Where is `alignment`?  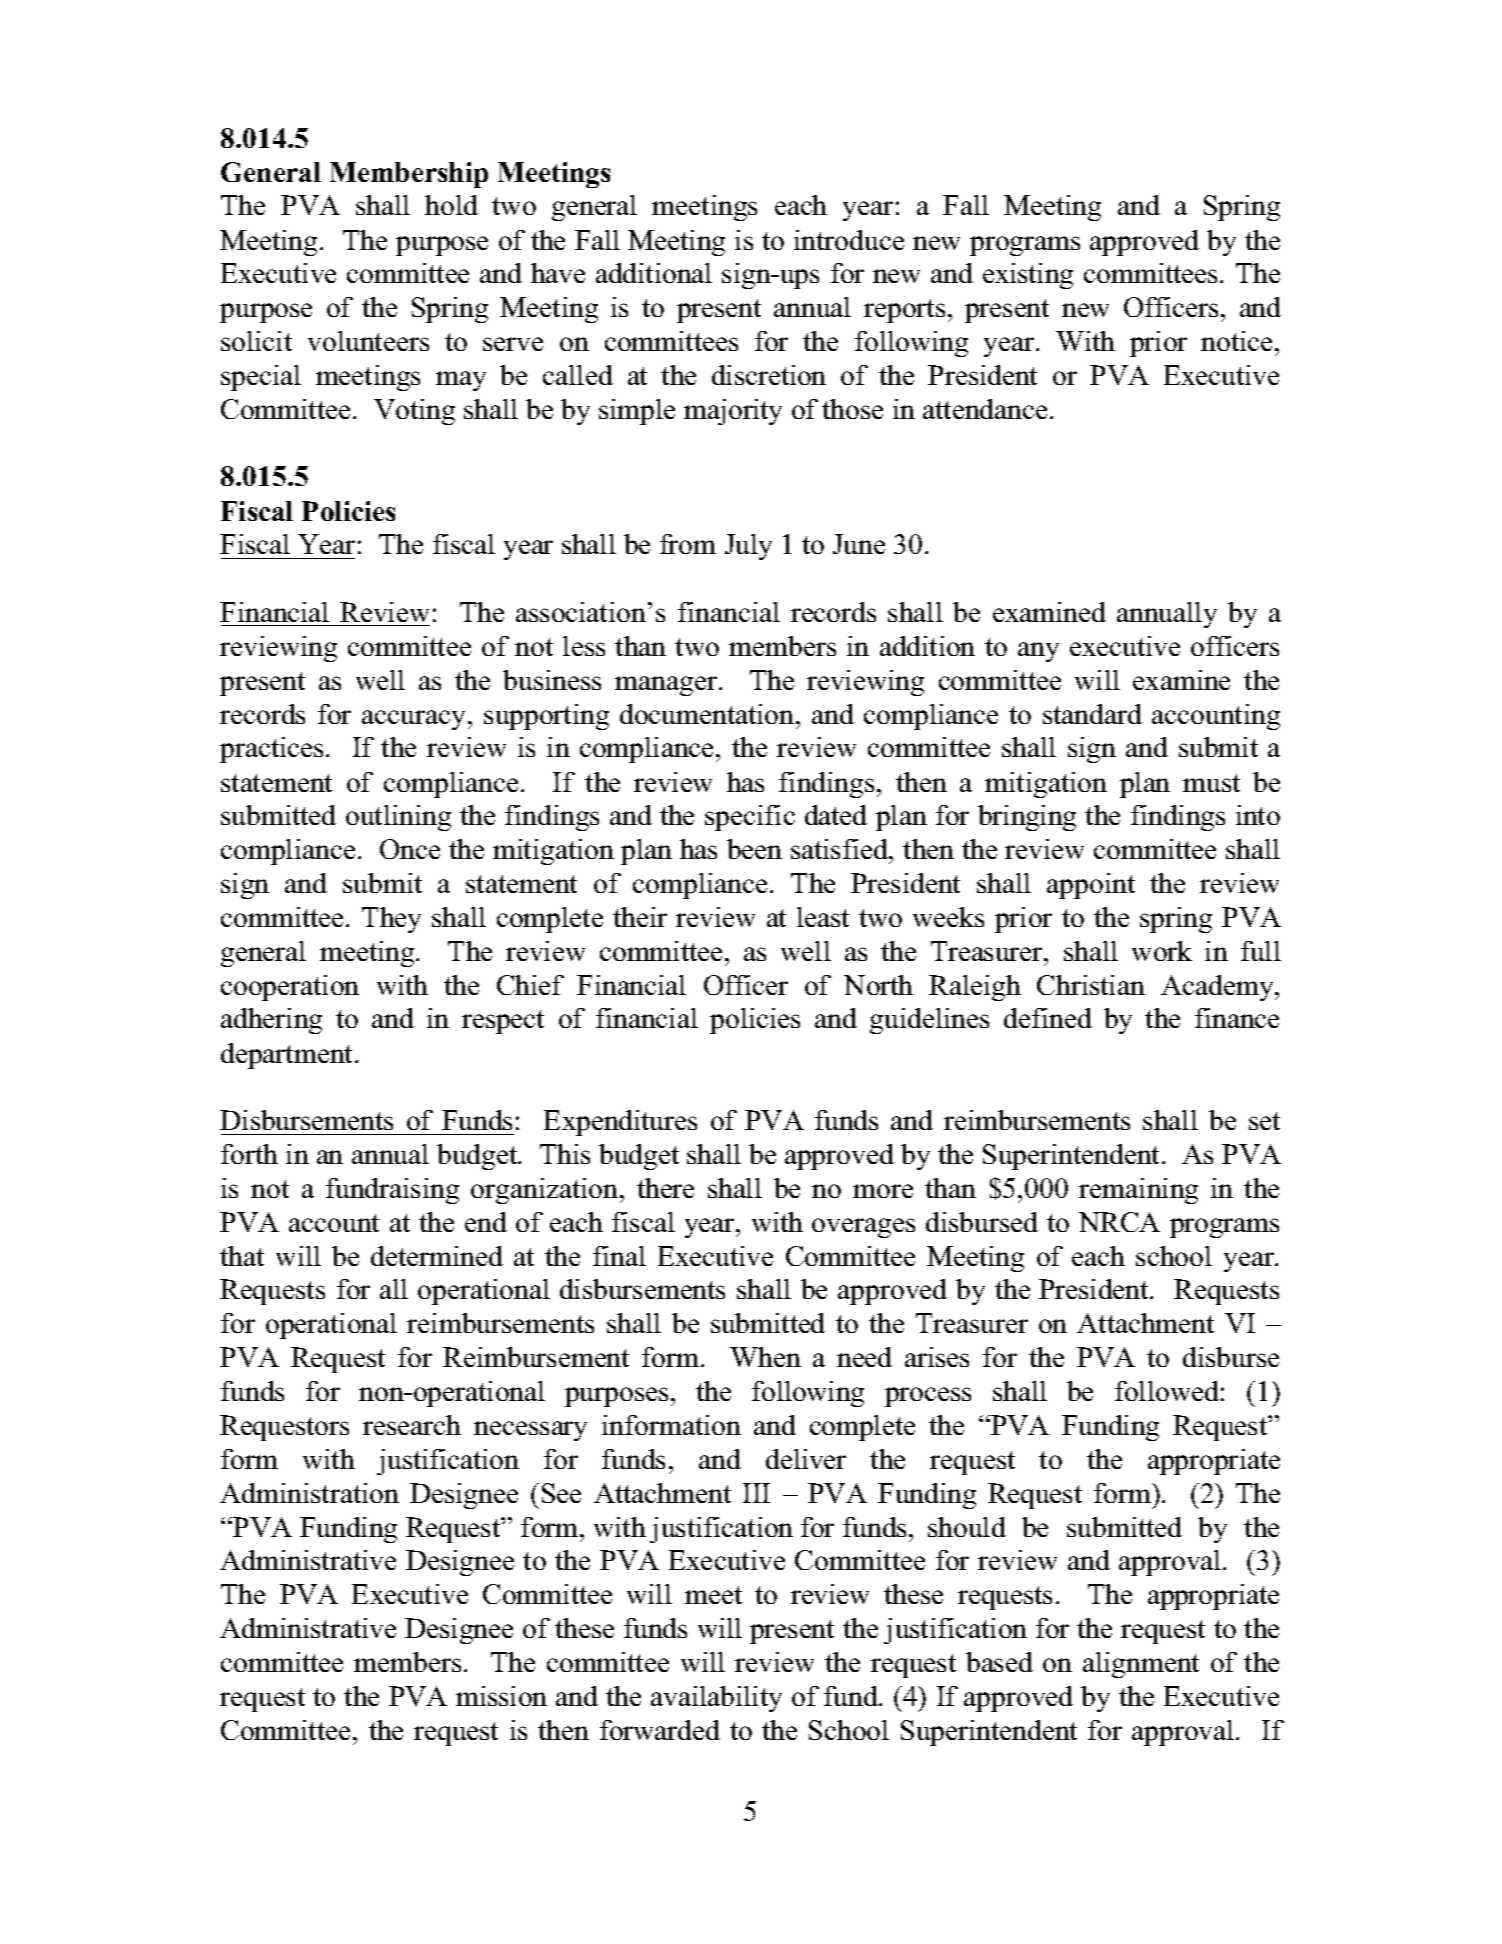
alignment is located at coordinates (1141, 1665).
